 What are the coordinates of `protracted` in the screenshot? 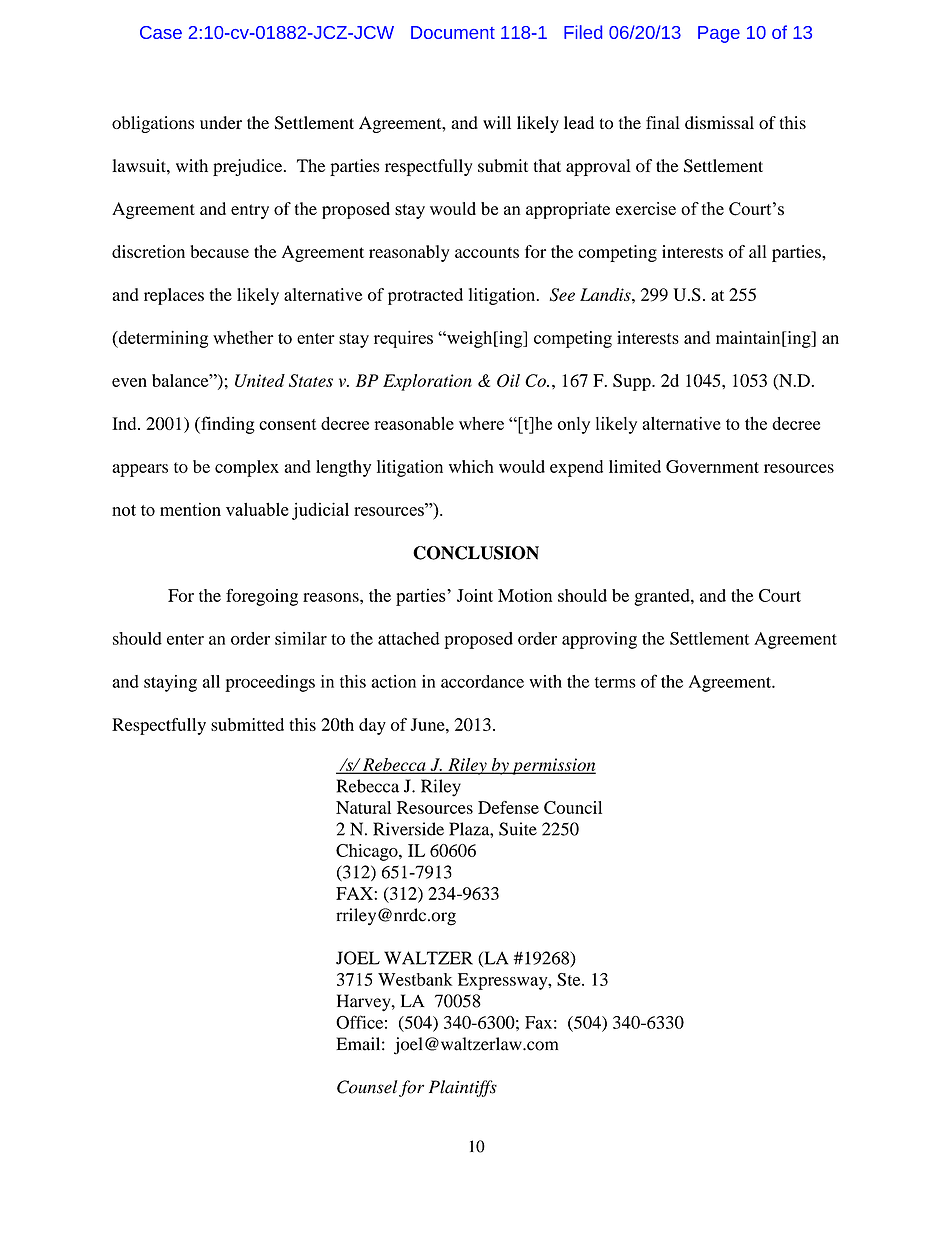 It's located at (425, 296).
